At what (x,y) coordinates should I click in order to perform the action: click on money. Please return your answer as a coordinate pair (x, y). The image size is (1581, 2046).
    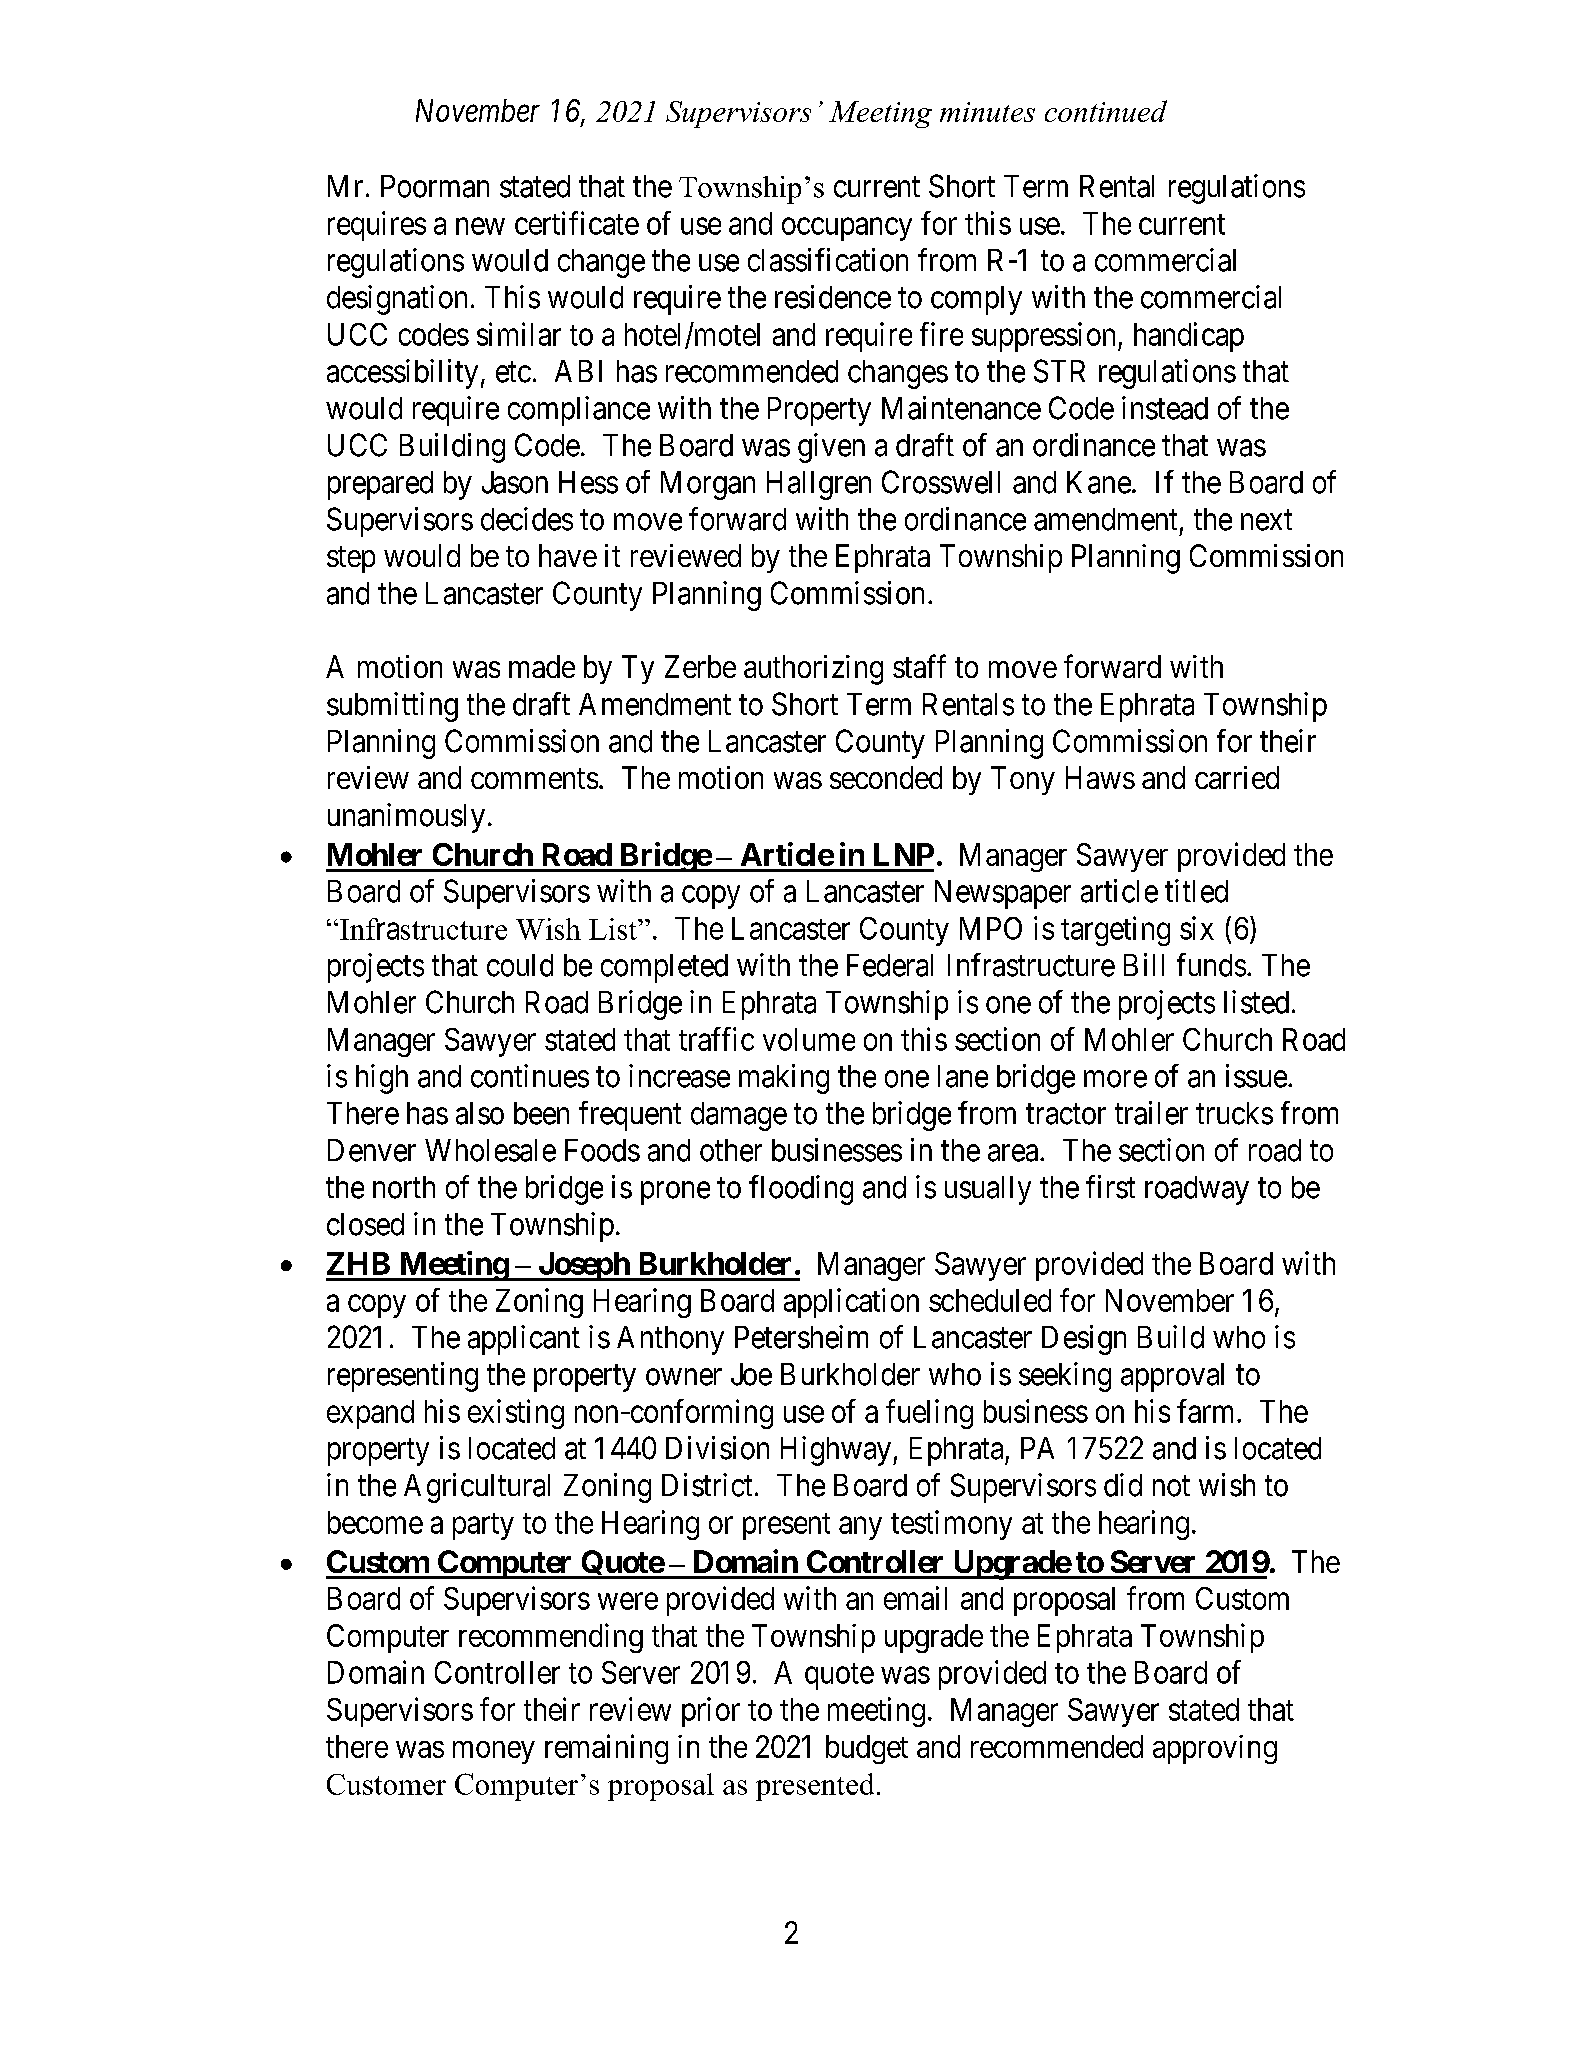
    Looking at the image, I should click on (494, 1752).
